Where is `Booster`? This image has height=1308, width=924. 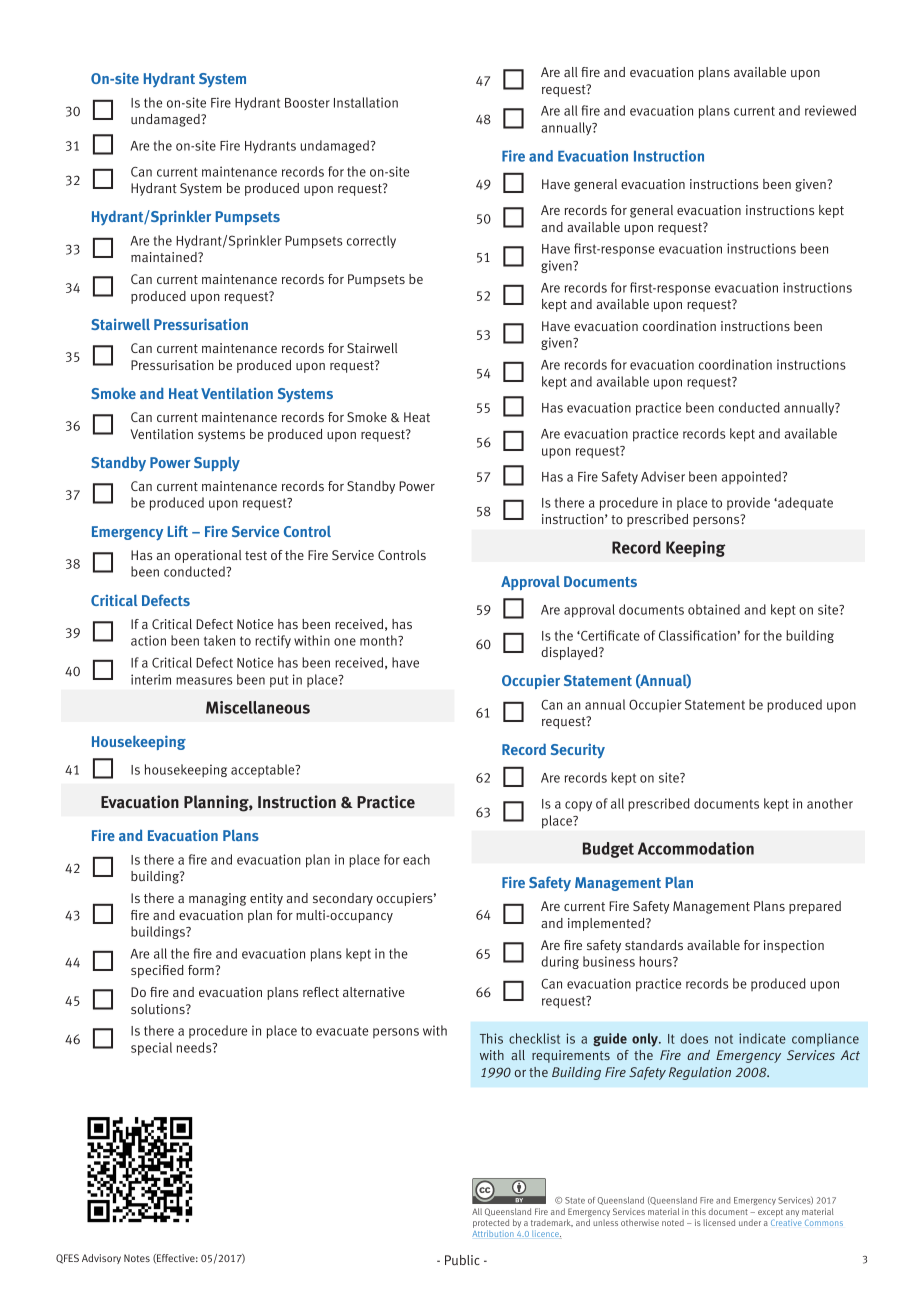 Booster is located at coordinates (307, 103).
